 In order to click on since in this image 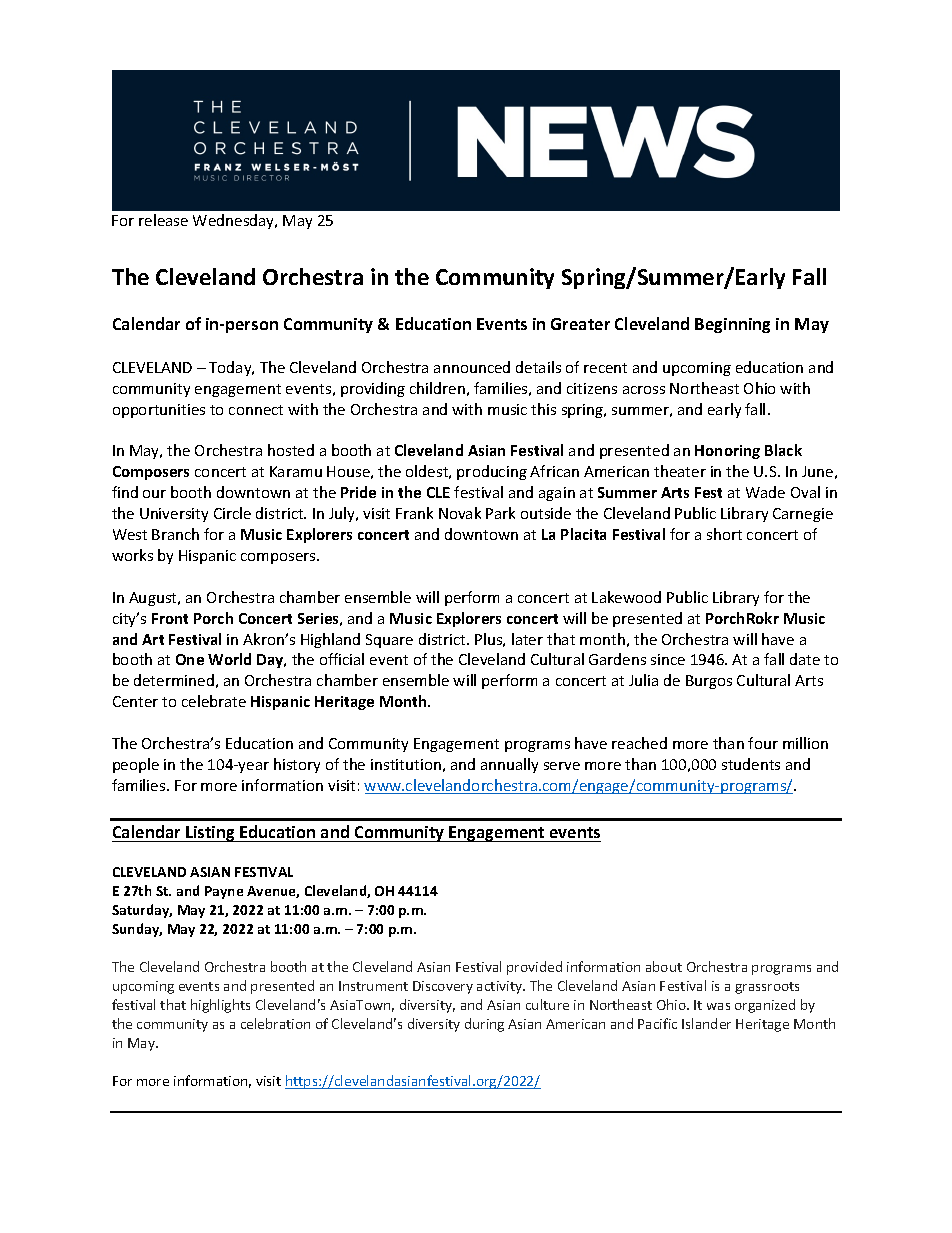, I will do `click(668, 659)`.
